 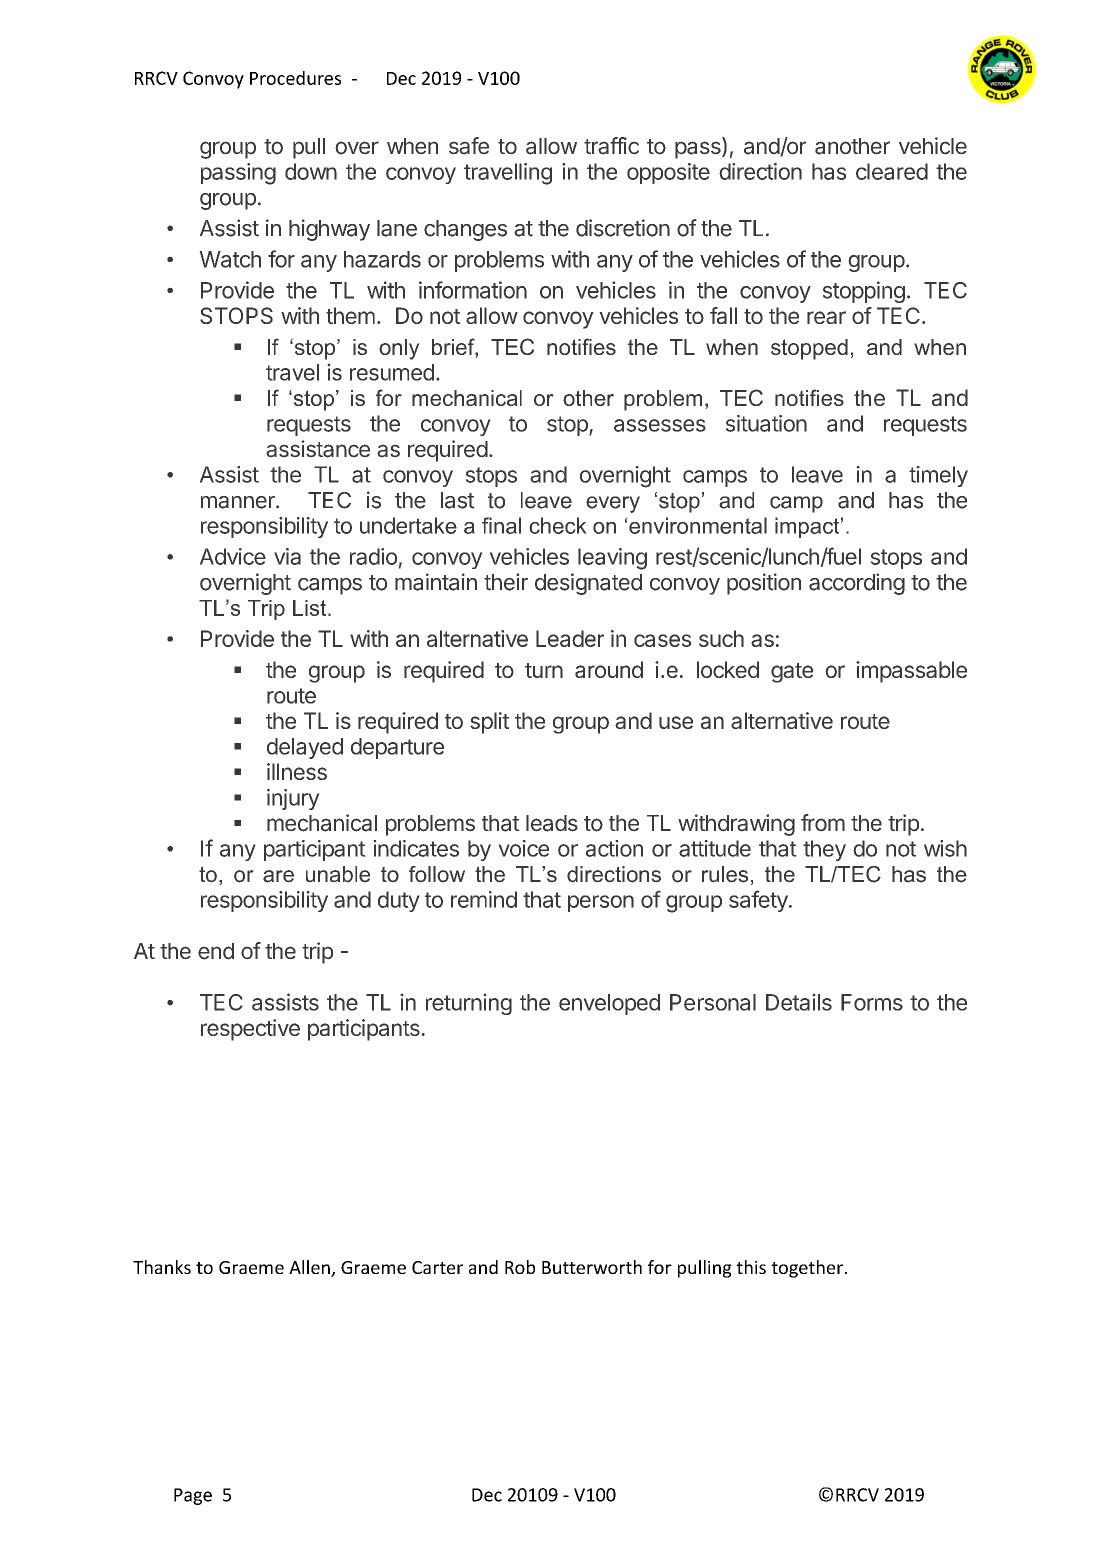 What do you see at coordinates (609, 1004) in the image?
I see `enveloped` at bounding box center [609, 1004].
